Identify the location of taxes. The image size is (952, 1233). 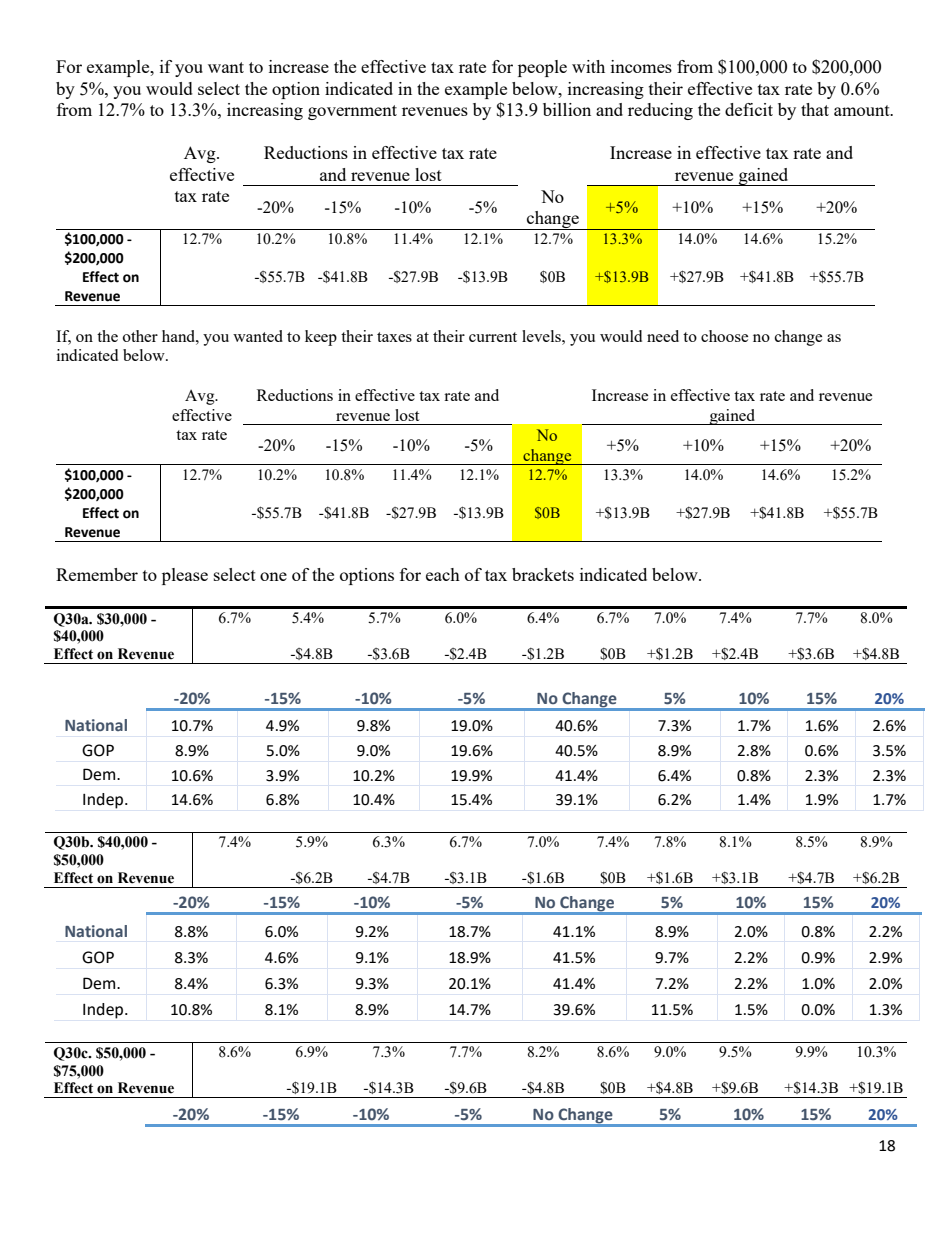
(394, 337).
